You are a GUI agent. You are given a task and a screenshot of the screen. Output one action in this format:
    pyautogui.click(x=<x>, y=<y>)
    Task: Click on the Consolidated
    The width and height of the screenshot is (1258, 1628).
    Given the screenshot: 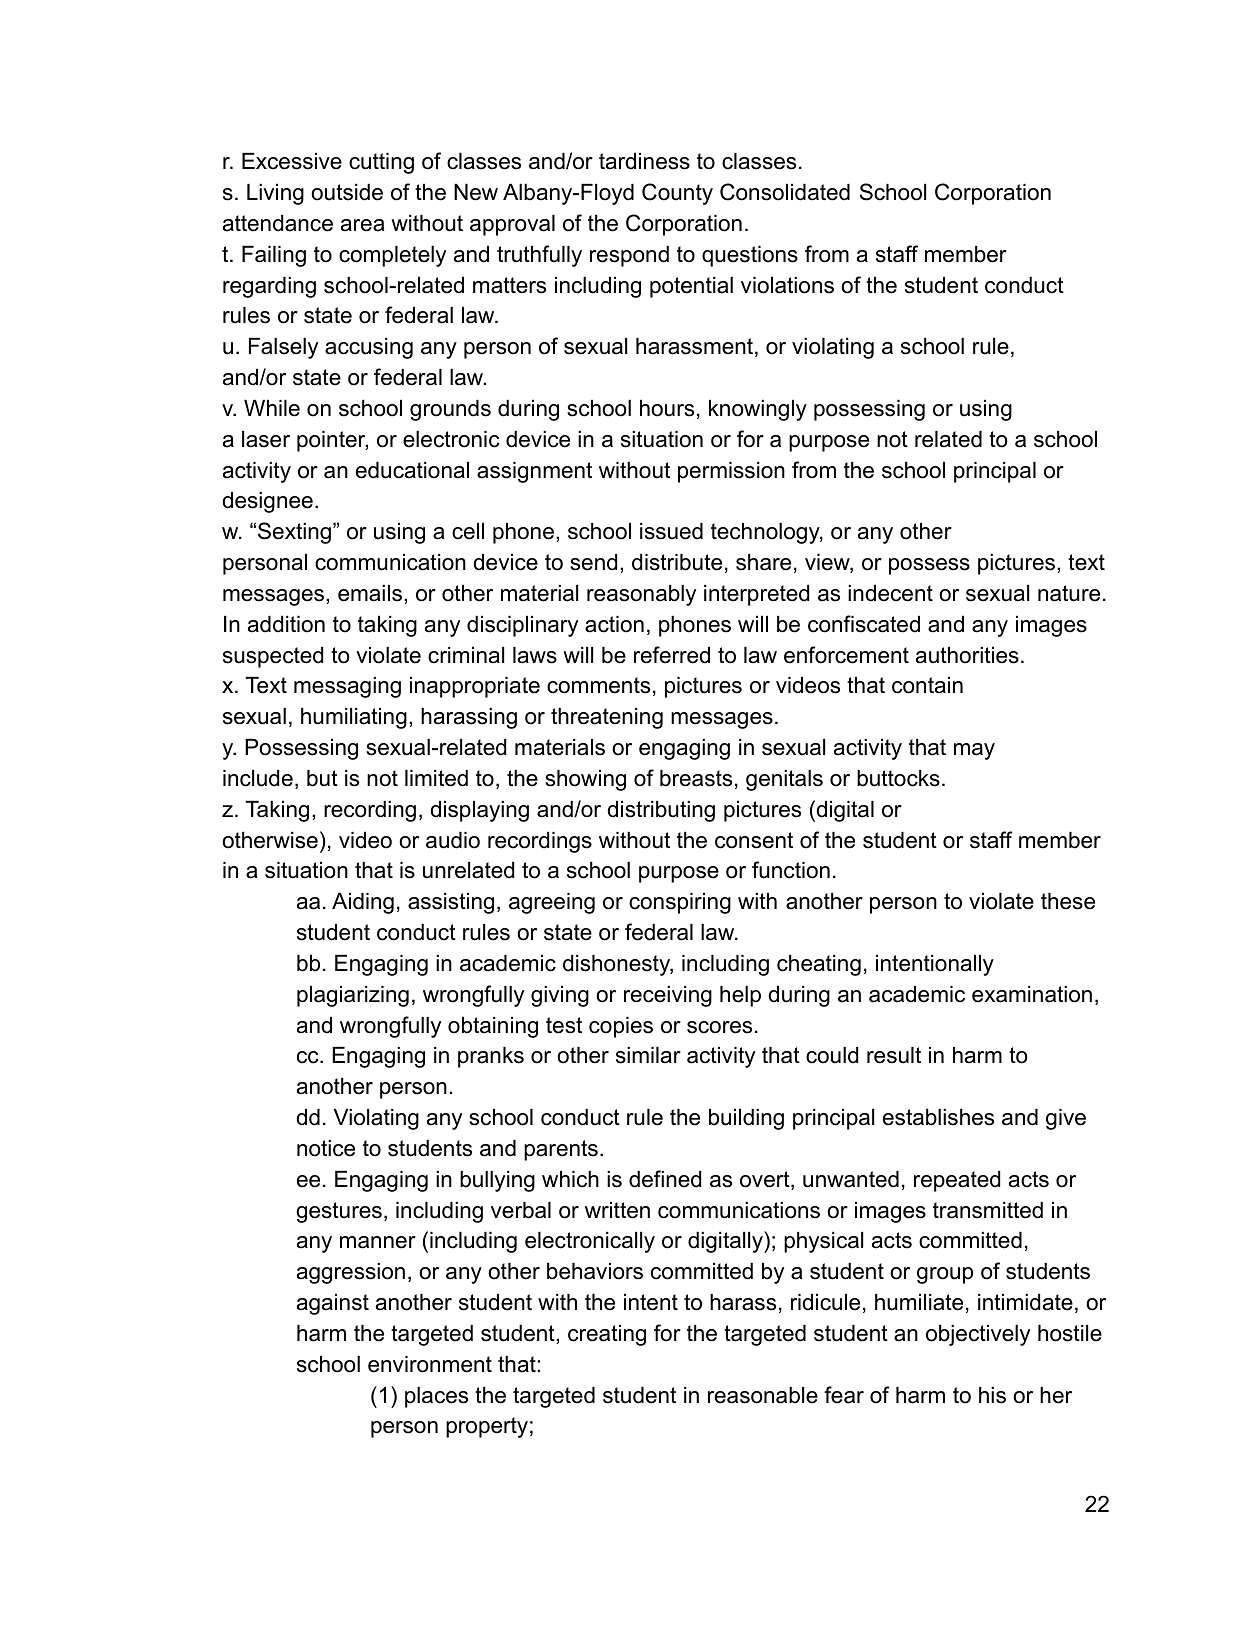 What is the action you would take?
    pyautogui.click(x=785, y=192)
